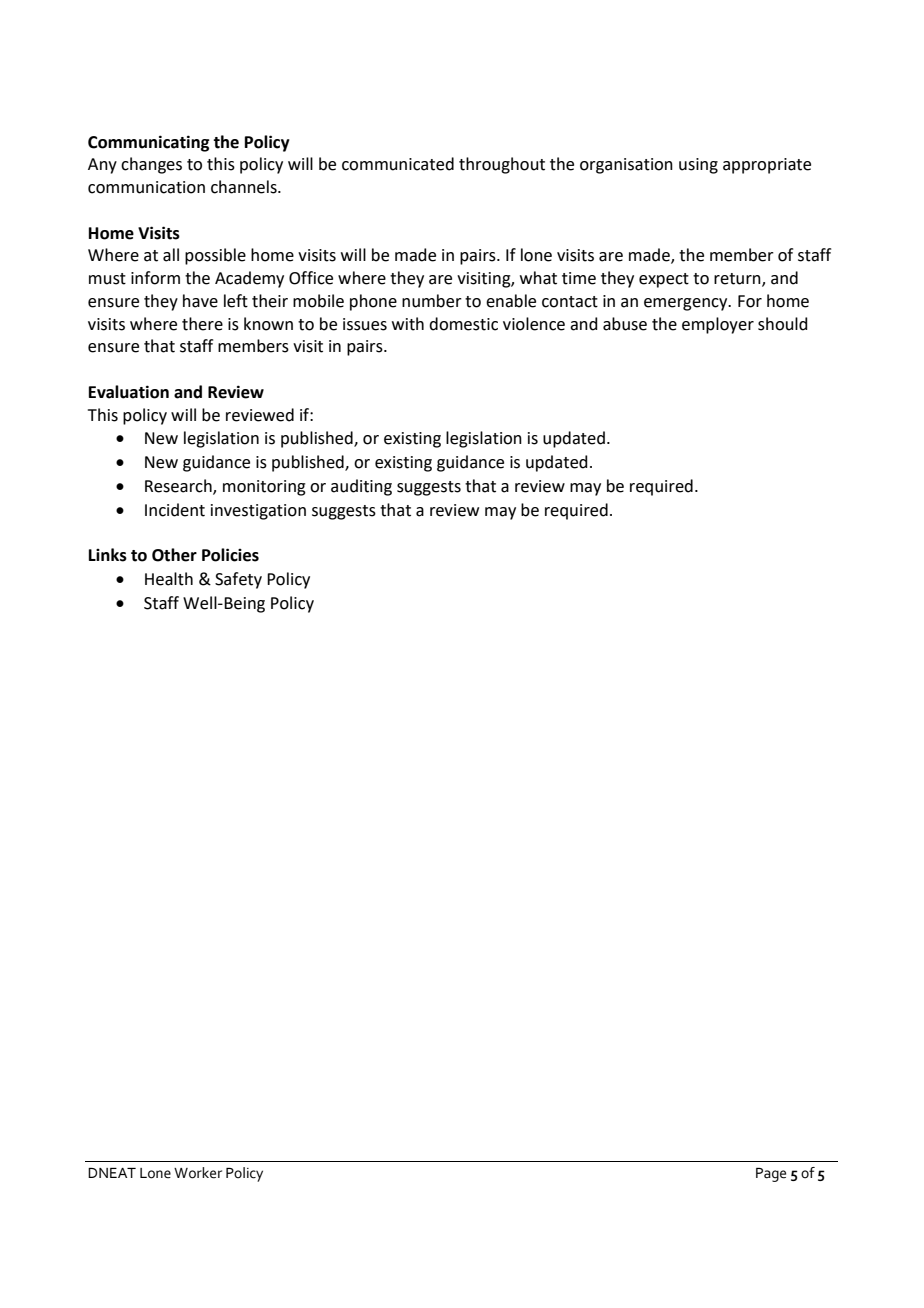 The image size is (924, 1308). What do you see at coordinates (625, 324) in the screenshot?
I see `abuse` at bounding box center [625, 324].
